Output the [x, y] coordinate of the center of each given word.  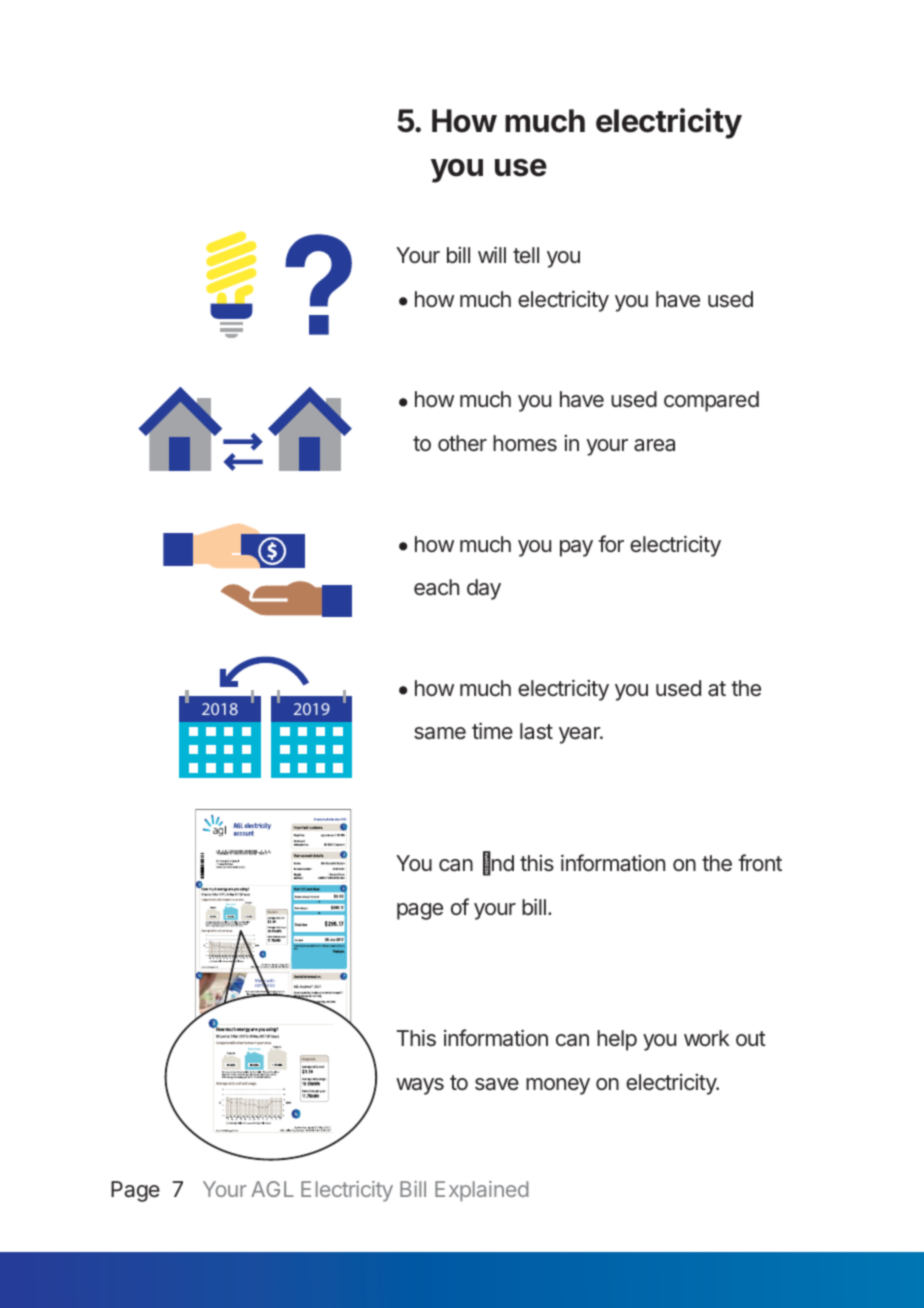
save [497, 1084]
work [707, 1038]
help [617, 1040]
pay [576, 548]
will [492, 254]
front [760, 862]
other [462, 443]
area [654, 445]
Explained [482, 1191]
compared [711, 401]
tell [526, 255]
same [440, 733]
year [580, 735]
